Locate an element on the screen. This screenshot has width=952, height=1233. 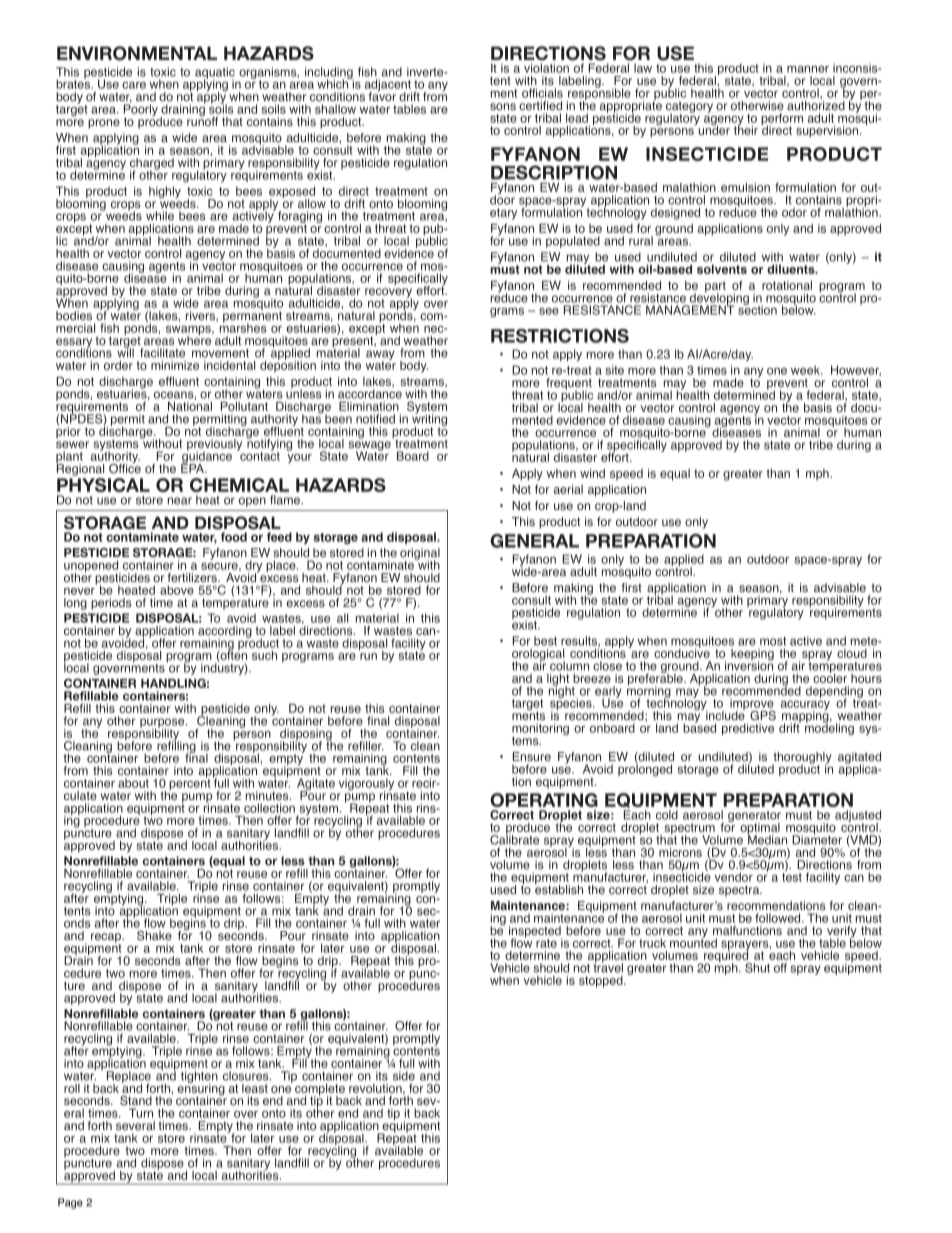
care is located at coordinates (134, 85).
